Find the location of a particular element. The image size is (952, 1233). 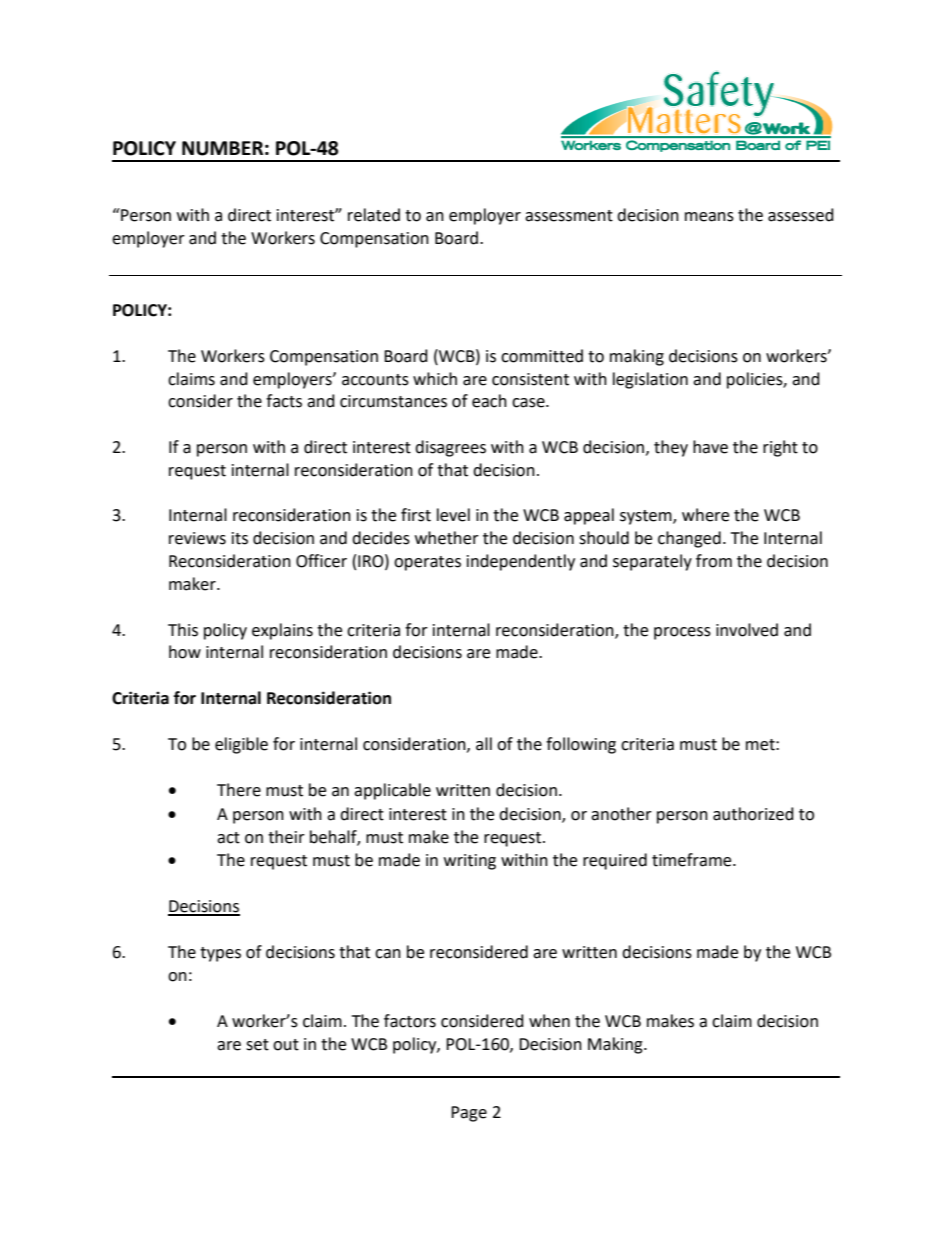

assessment is located at coordinates (569, 216).
